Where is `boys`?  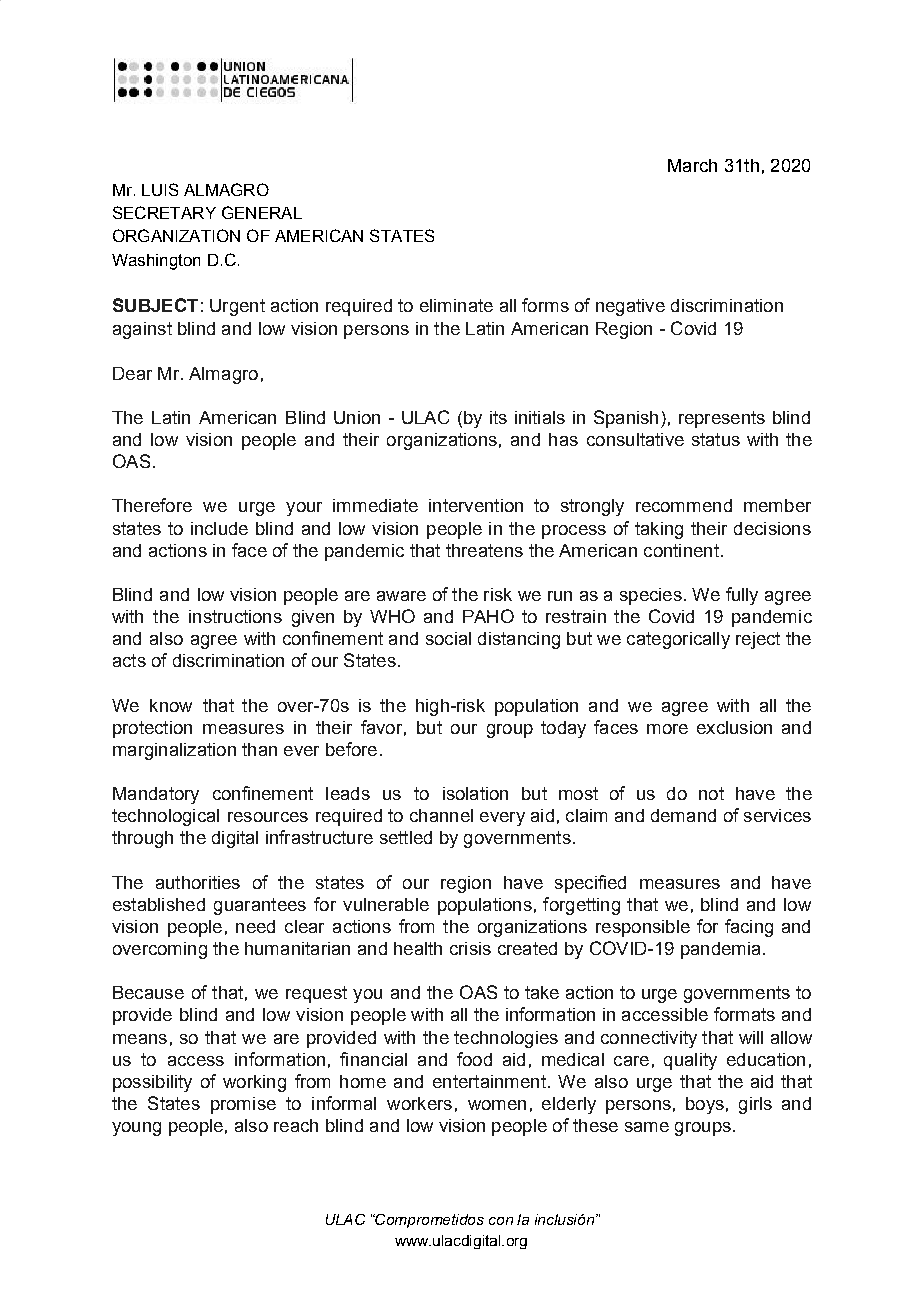
boys is located at coordinates (705, 1105).
